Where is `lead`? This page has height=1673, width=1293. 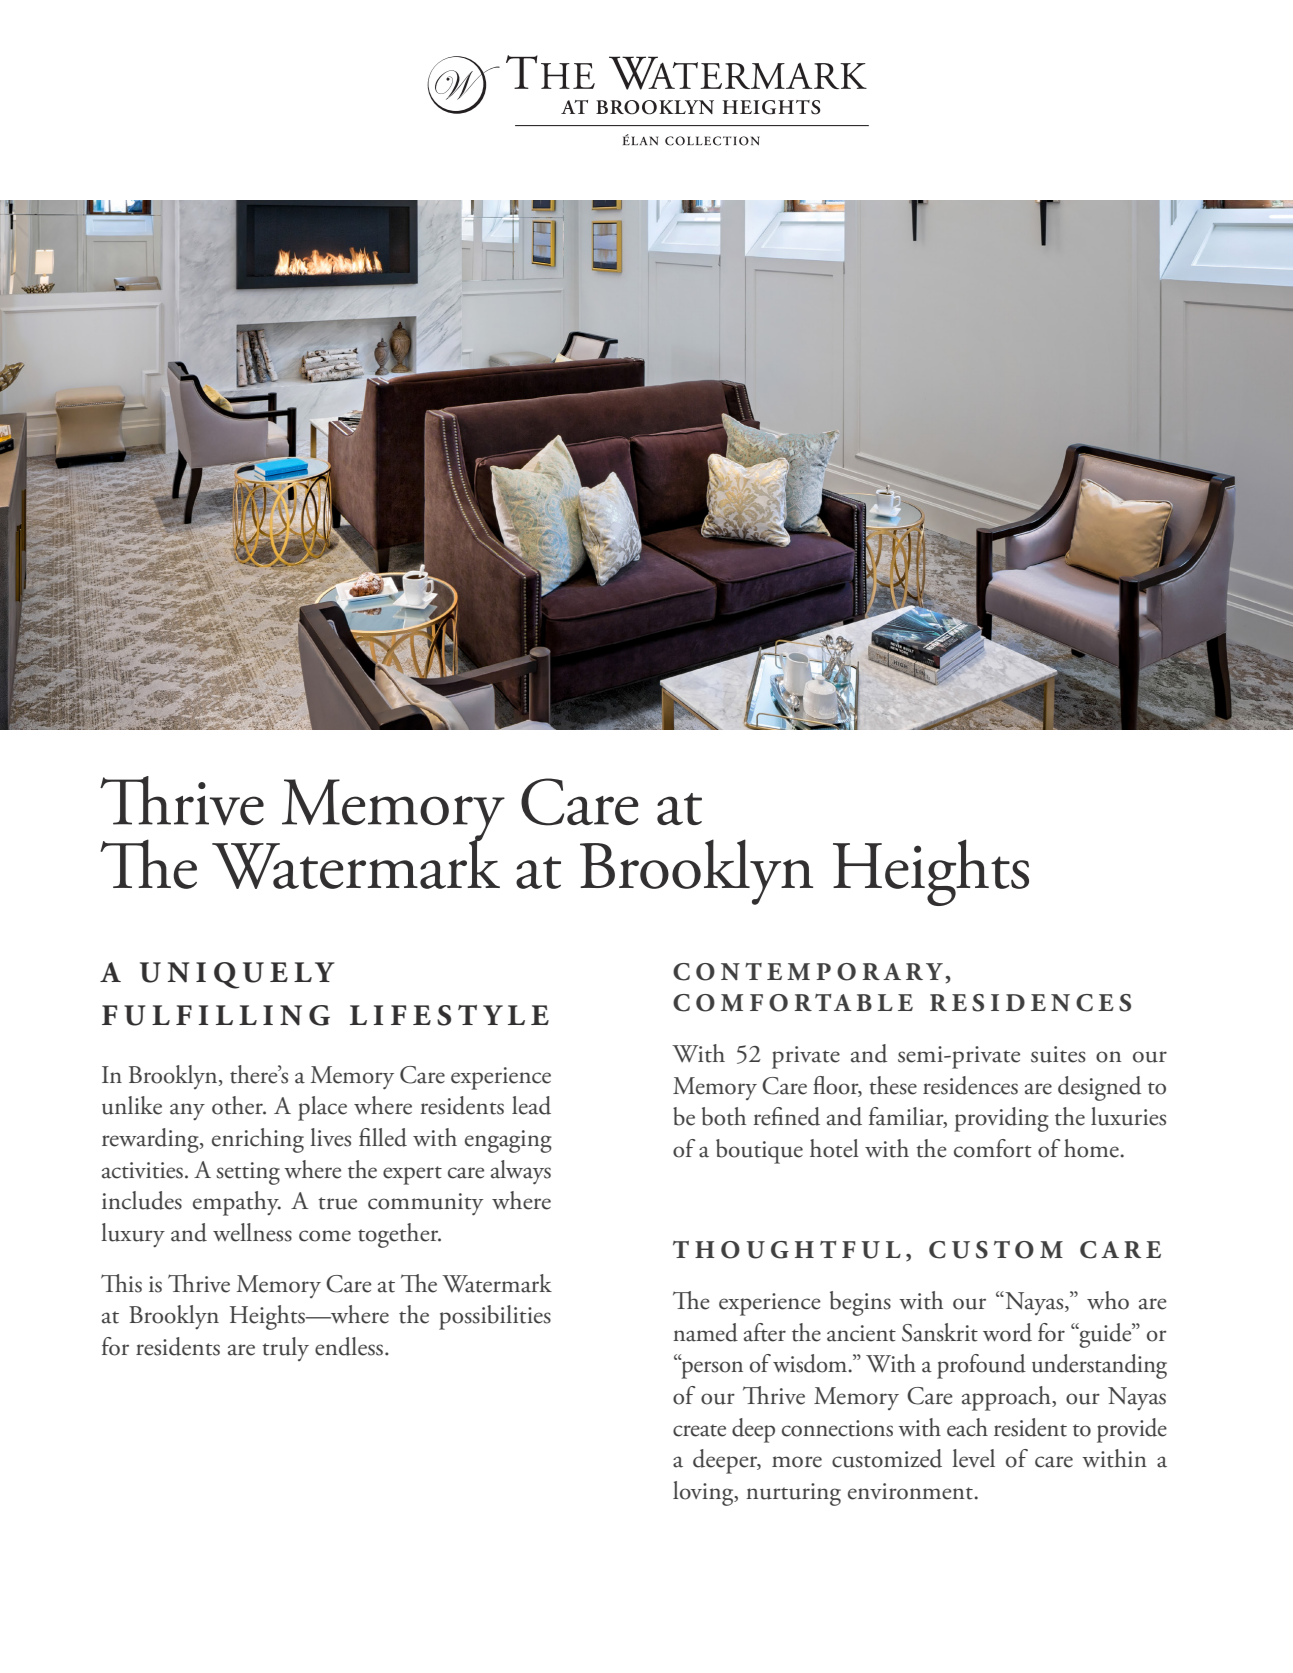
lead is located at coordinates (531, 1105).
